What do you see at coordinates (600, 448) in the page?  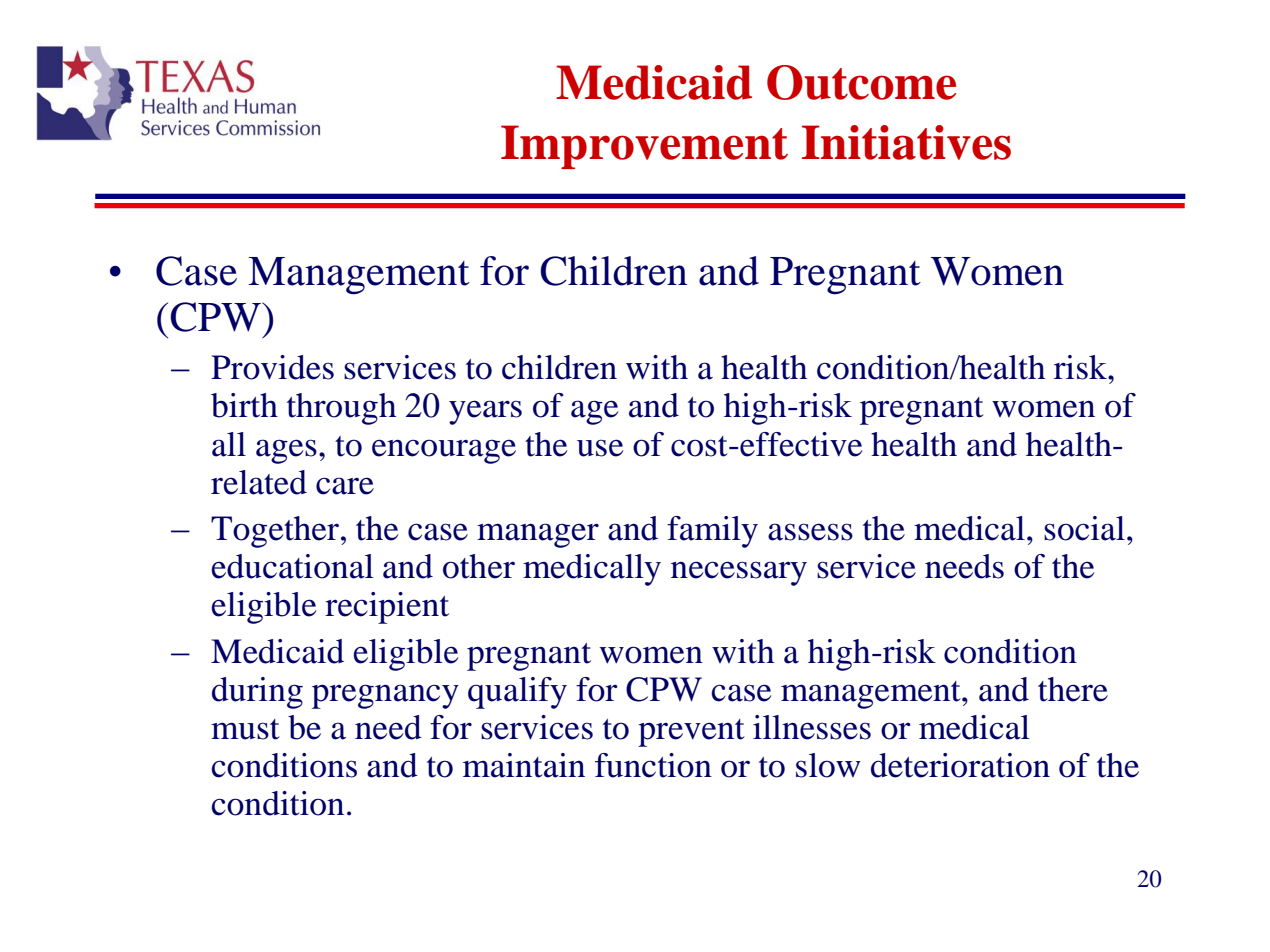 I see `use` at bounding box center [600, 448].
